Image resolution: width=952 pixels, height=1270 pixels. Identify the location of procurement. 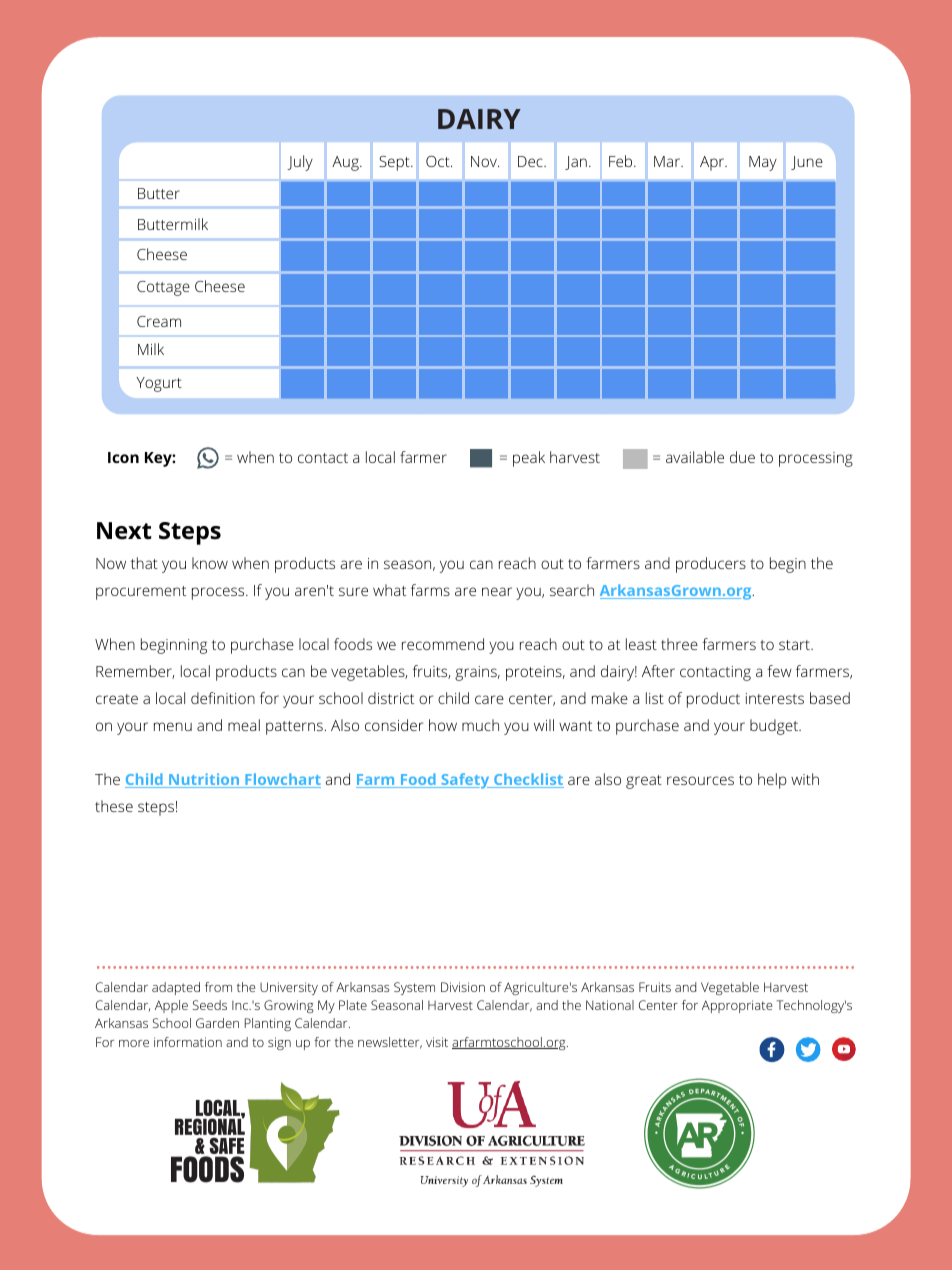
(141, 593).
